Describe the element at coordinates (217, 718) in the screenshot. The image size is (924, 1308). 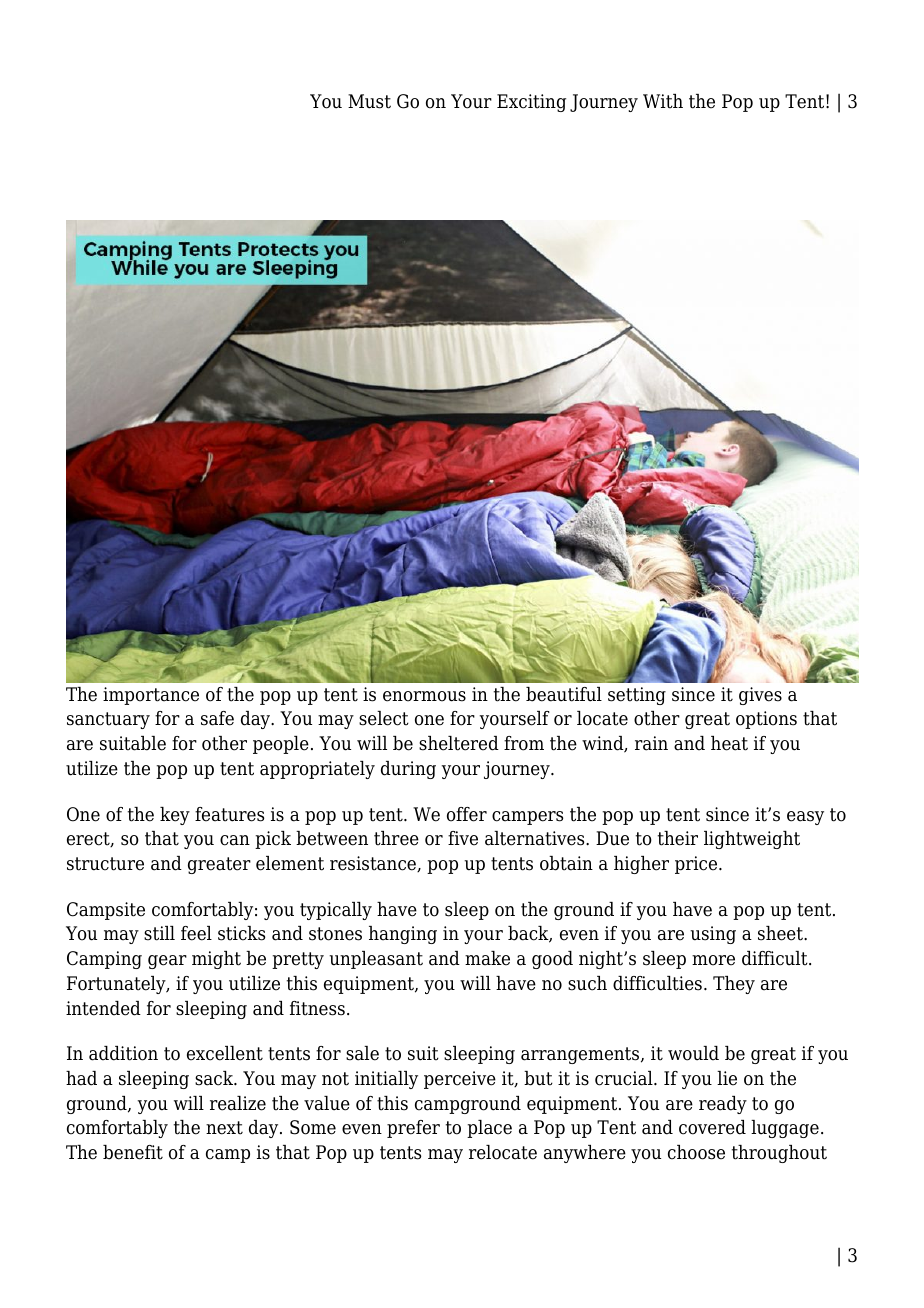
I see `safe` at that location.
